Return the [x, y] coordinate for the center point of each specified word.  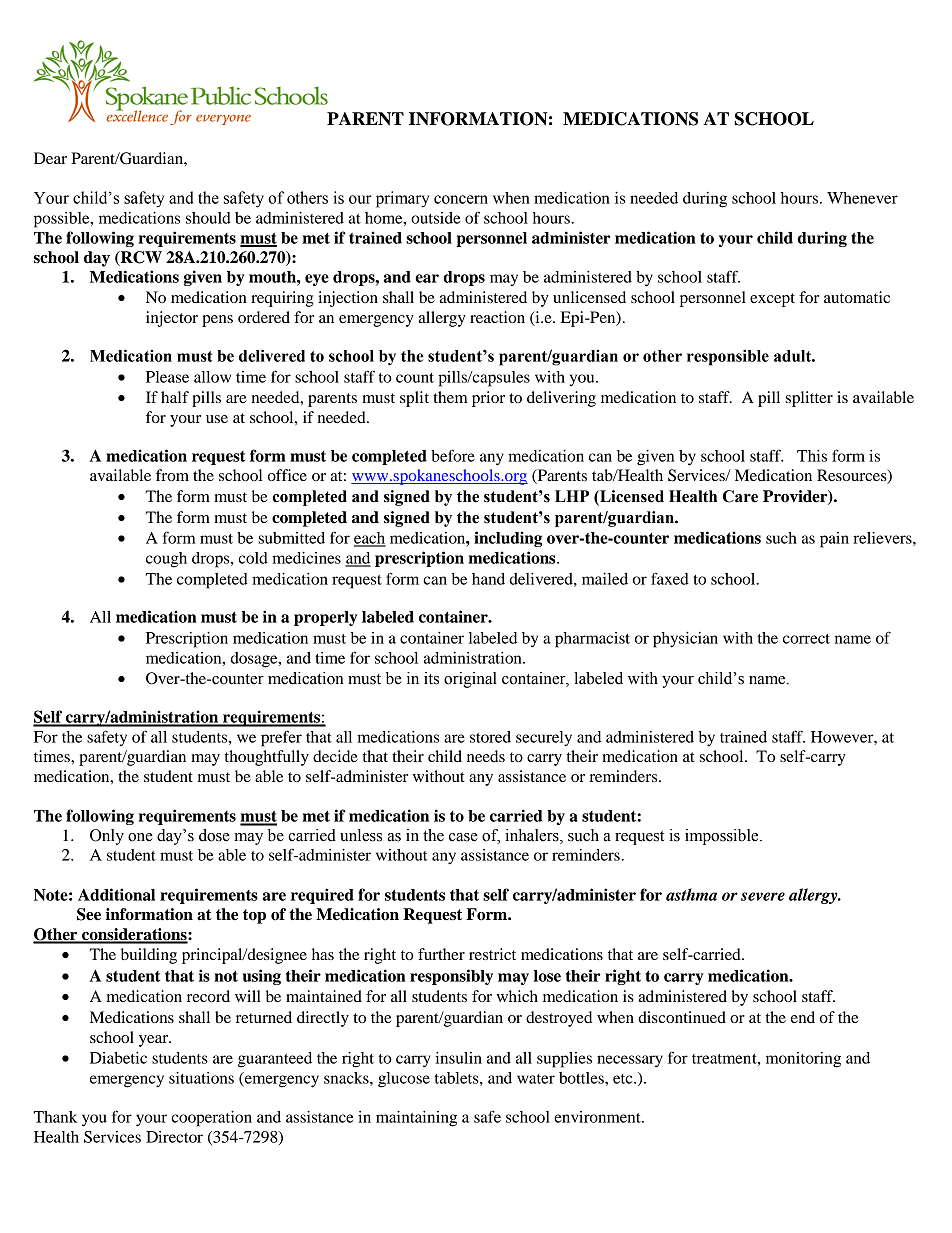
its [431, 678]
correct [806, 639]
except [772, 300]
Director [174, 1137]
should [208, 218]
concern [461, 199]
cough [166, 560]
